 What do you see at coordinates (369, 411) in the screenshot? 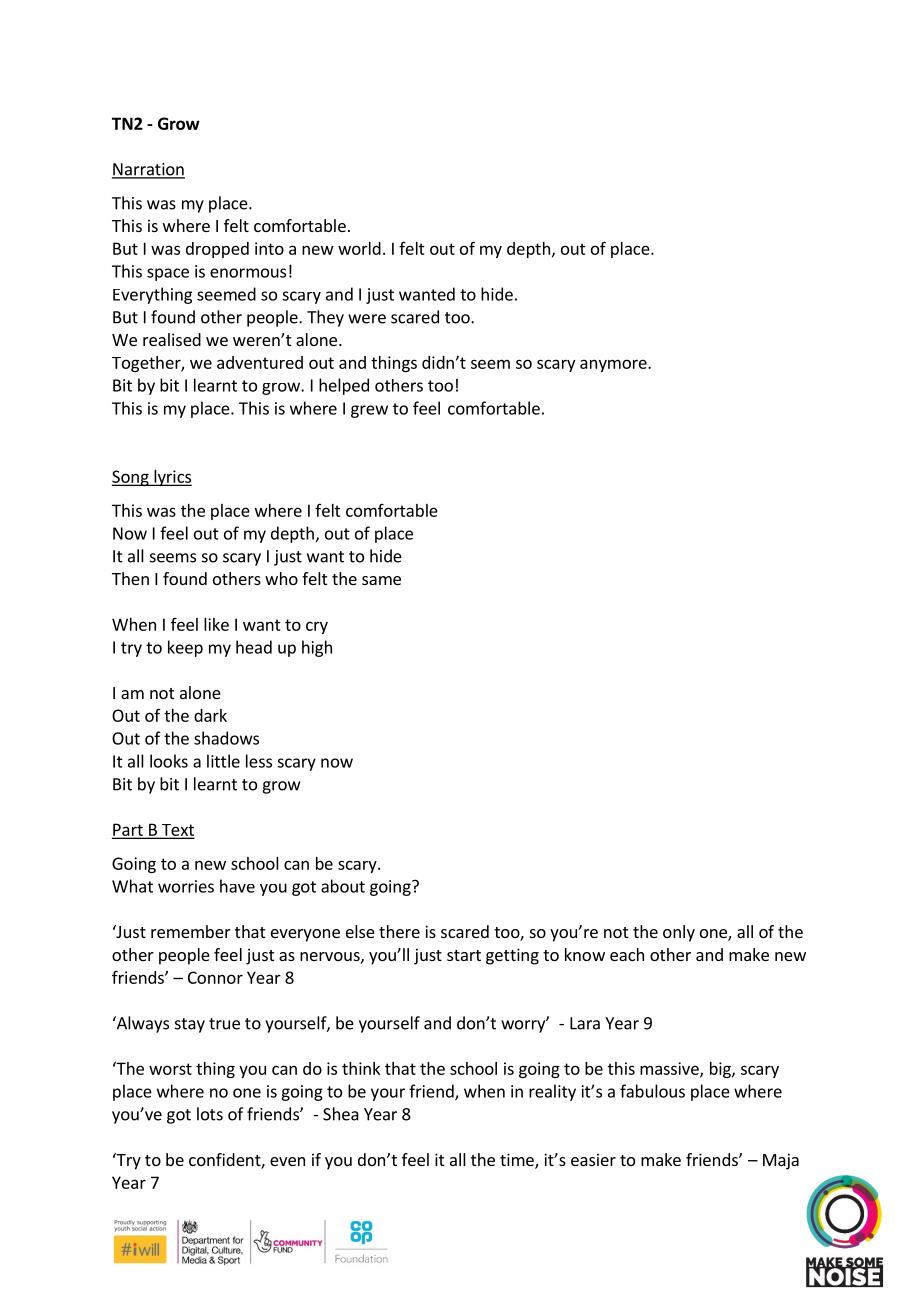
I see `grew` at bounding box center [369, 411].
